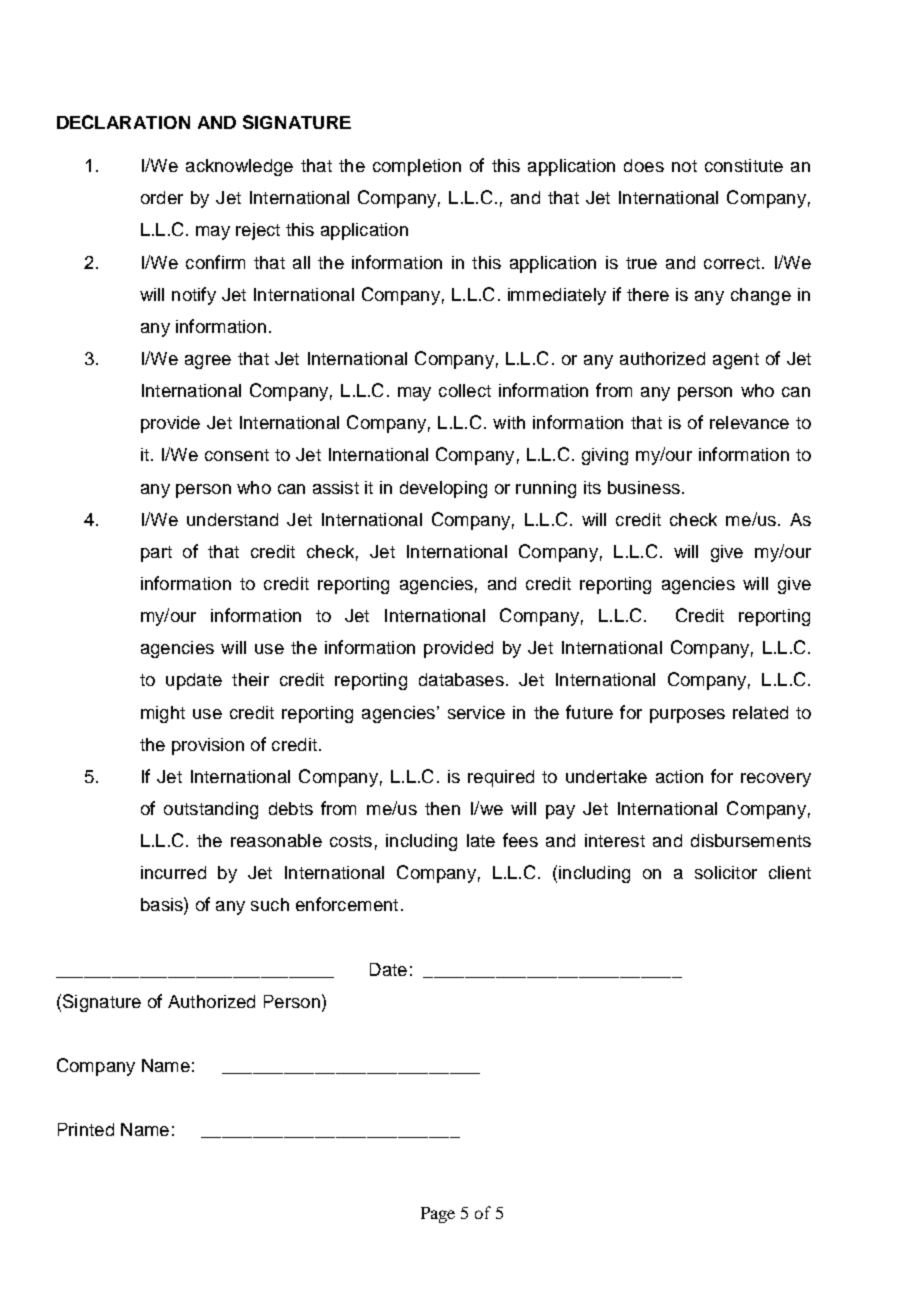 Image resolution: width=924 pixels, height=1307 pixels. Describe the element at coordinates (163, 714) in the screenshot. I see `might` at that location.
